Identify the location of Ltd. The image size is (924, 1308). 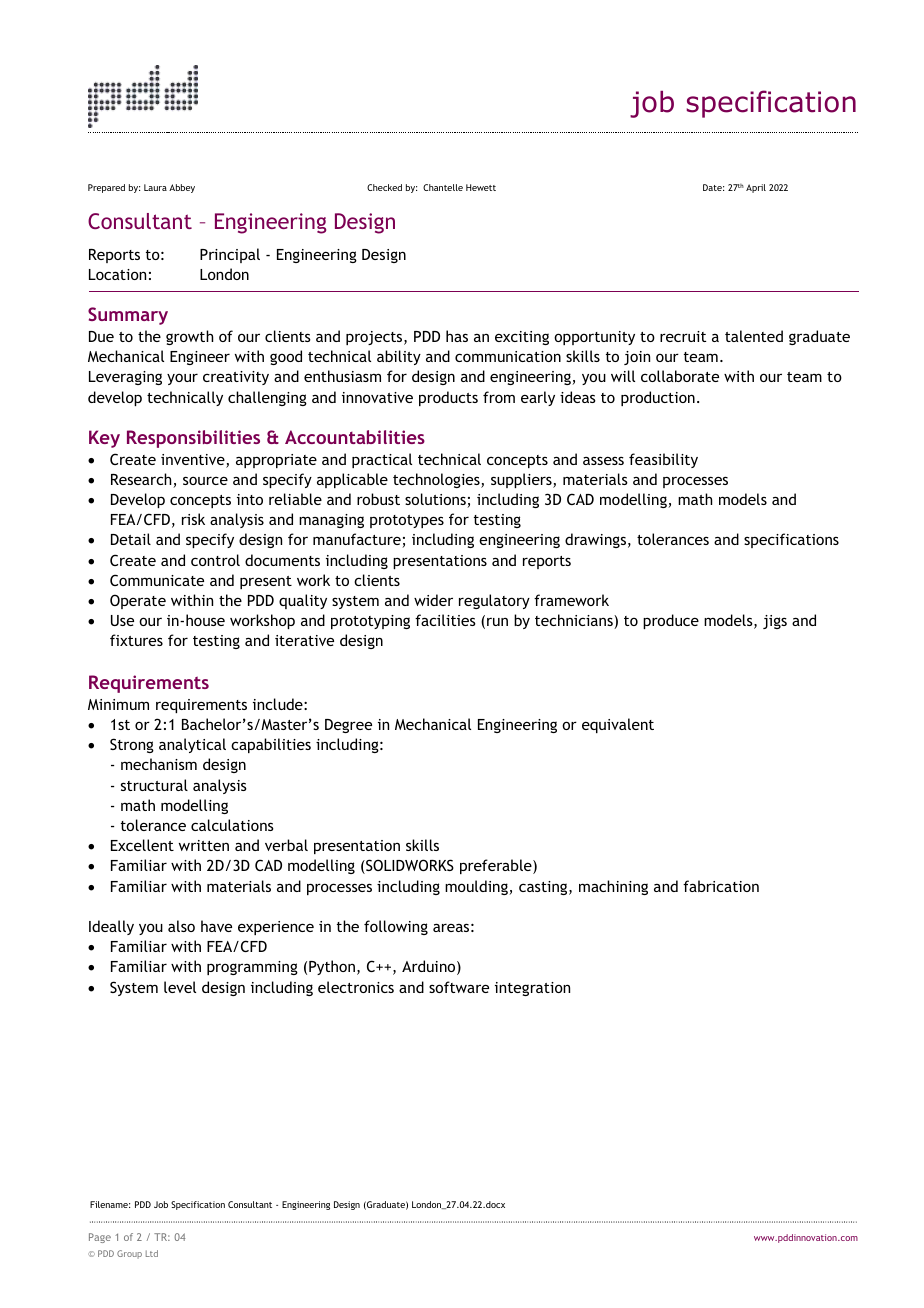
(152, 1253).
